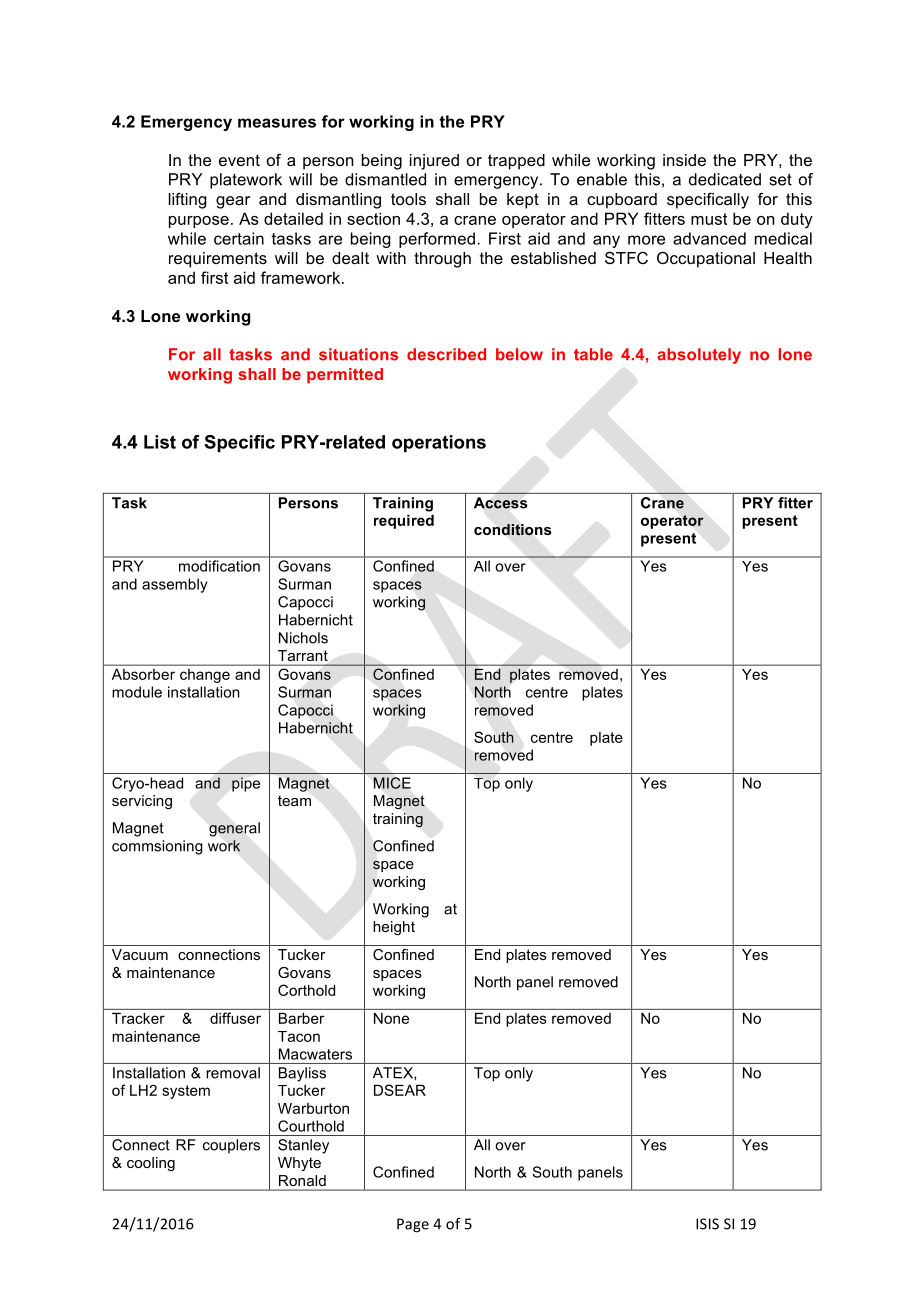 This screenshot has width=924, height=1308. What do you see at coordinates (725, 179) in the screenshot?
I see `dedicated` at bounding box center [725, 179].
